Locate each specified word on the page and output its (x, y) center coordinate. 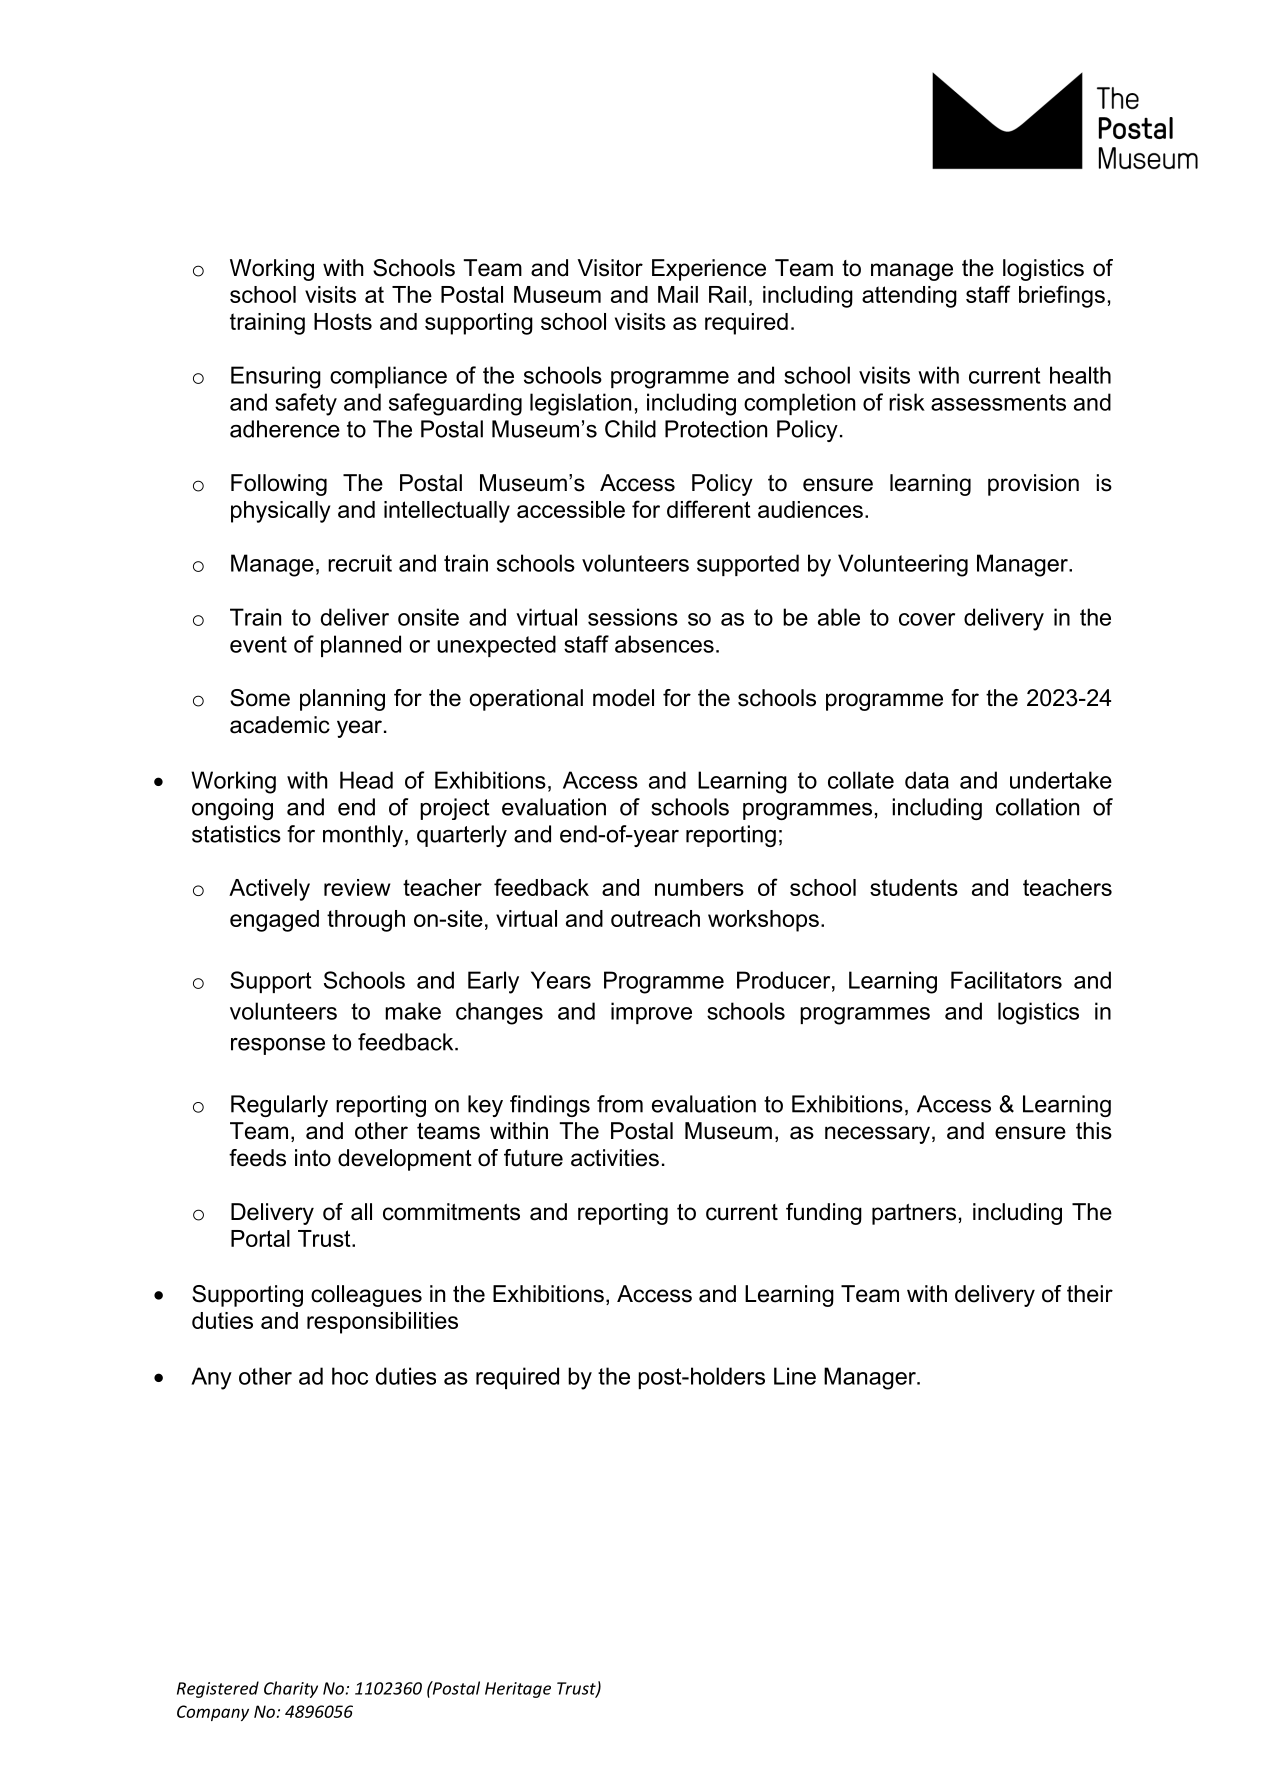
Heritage (518, 1690)
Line (795, 1376)
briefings (1062, 296)
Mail (678, 294)
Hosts (343, 321)
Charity (291, 1689)
